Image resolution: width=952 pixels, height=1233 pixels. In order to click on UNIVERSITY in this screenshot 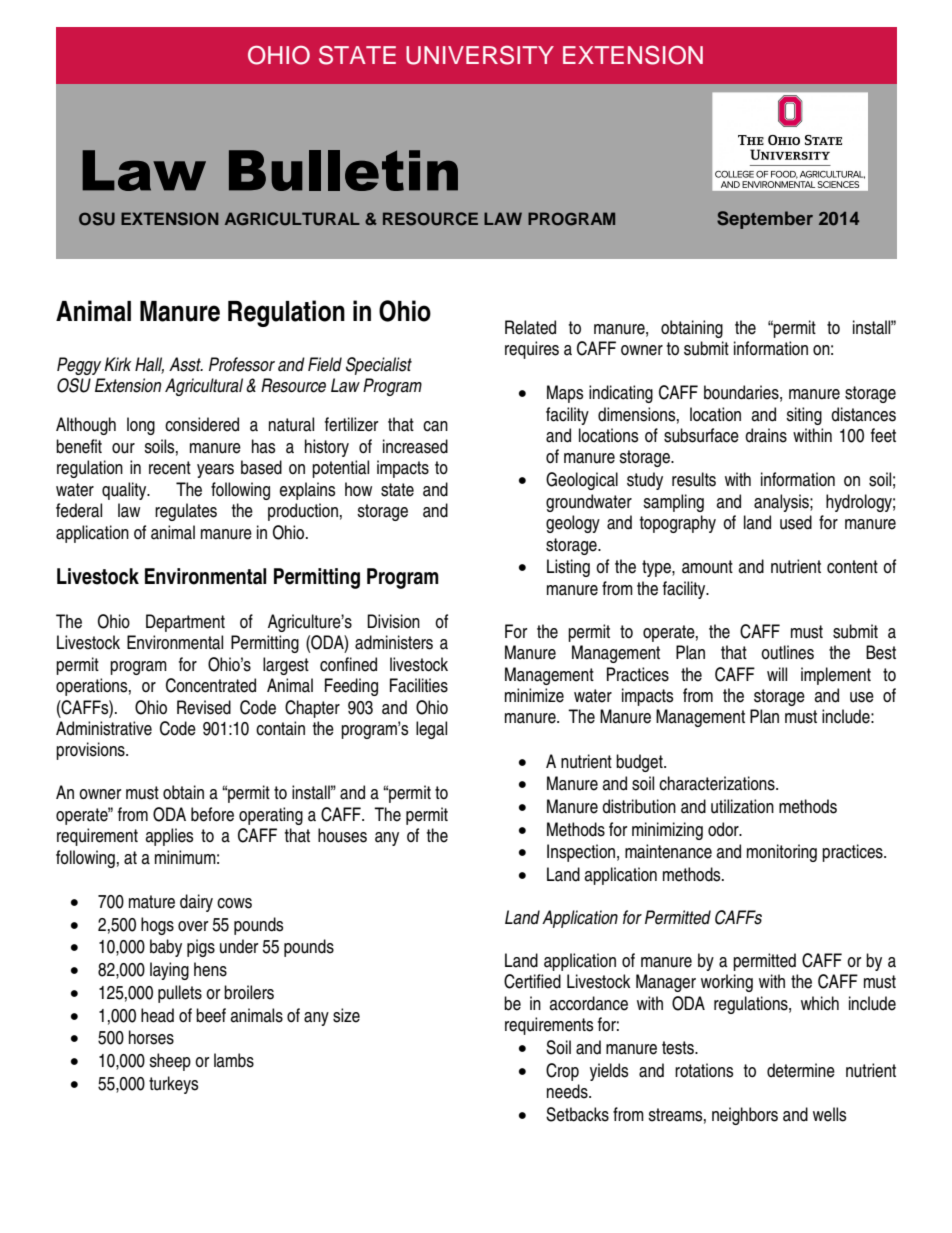, I will do `click(480, 55)`.
